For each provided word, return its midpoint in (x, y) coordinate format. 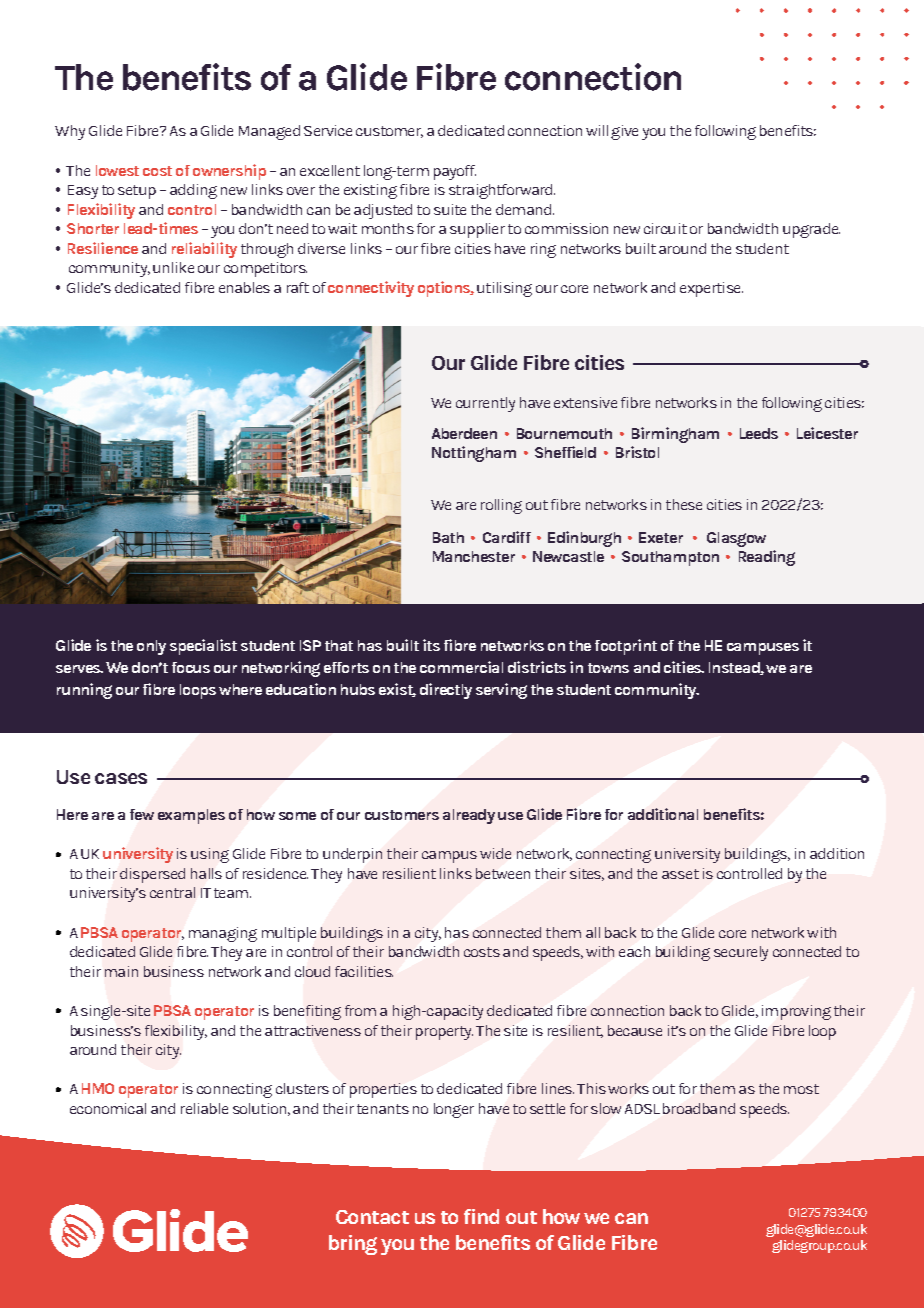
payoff (455, 172)
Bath (448, 537)
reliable (204, 1108)
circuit (665, 228)
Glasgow (736, 539)
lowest (117, 170)
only (151, 647)
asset (680, 874)
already (469, 816)
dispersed (152, 875)
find (481, 1216)
